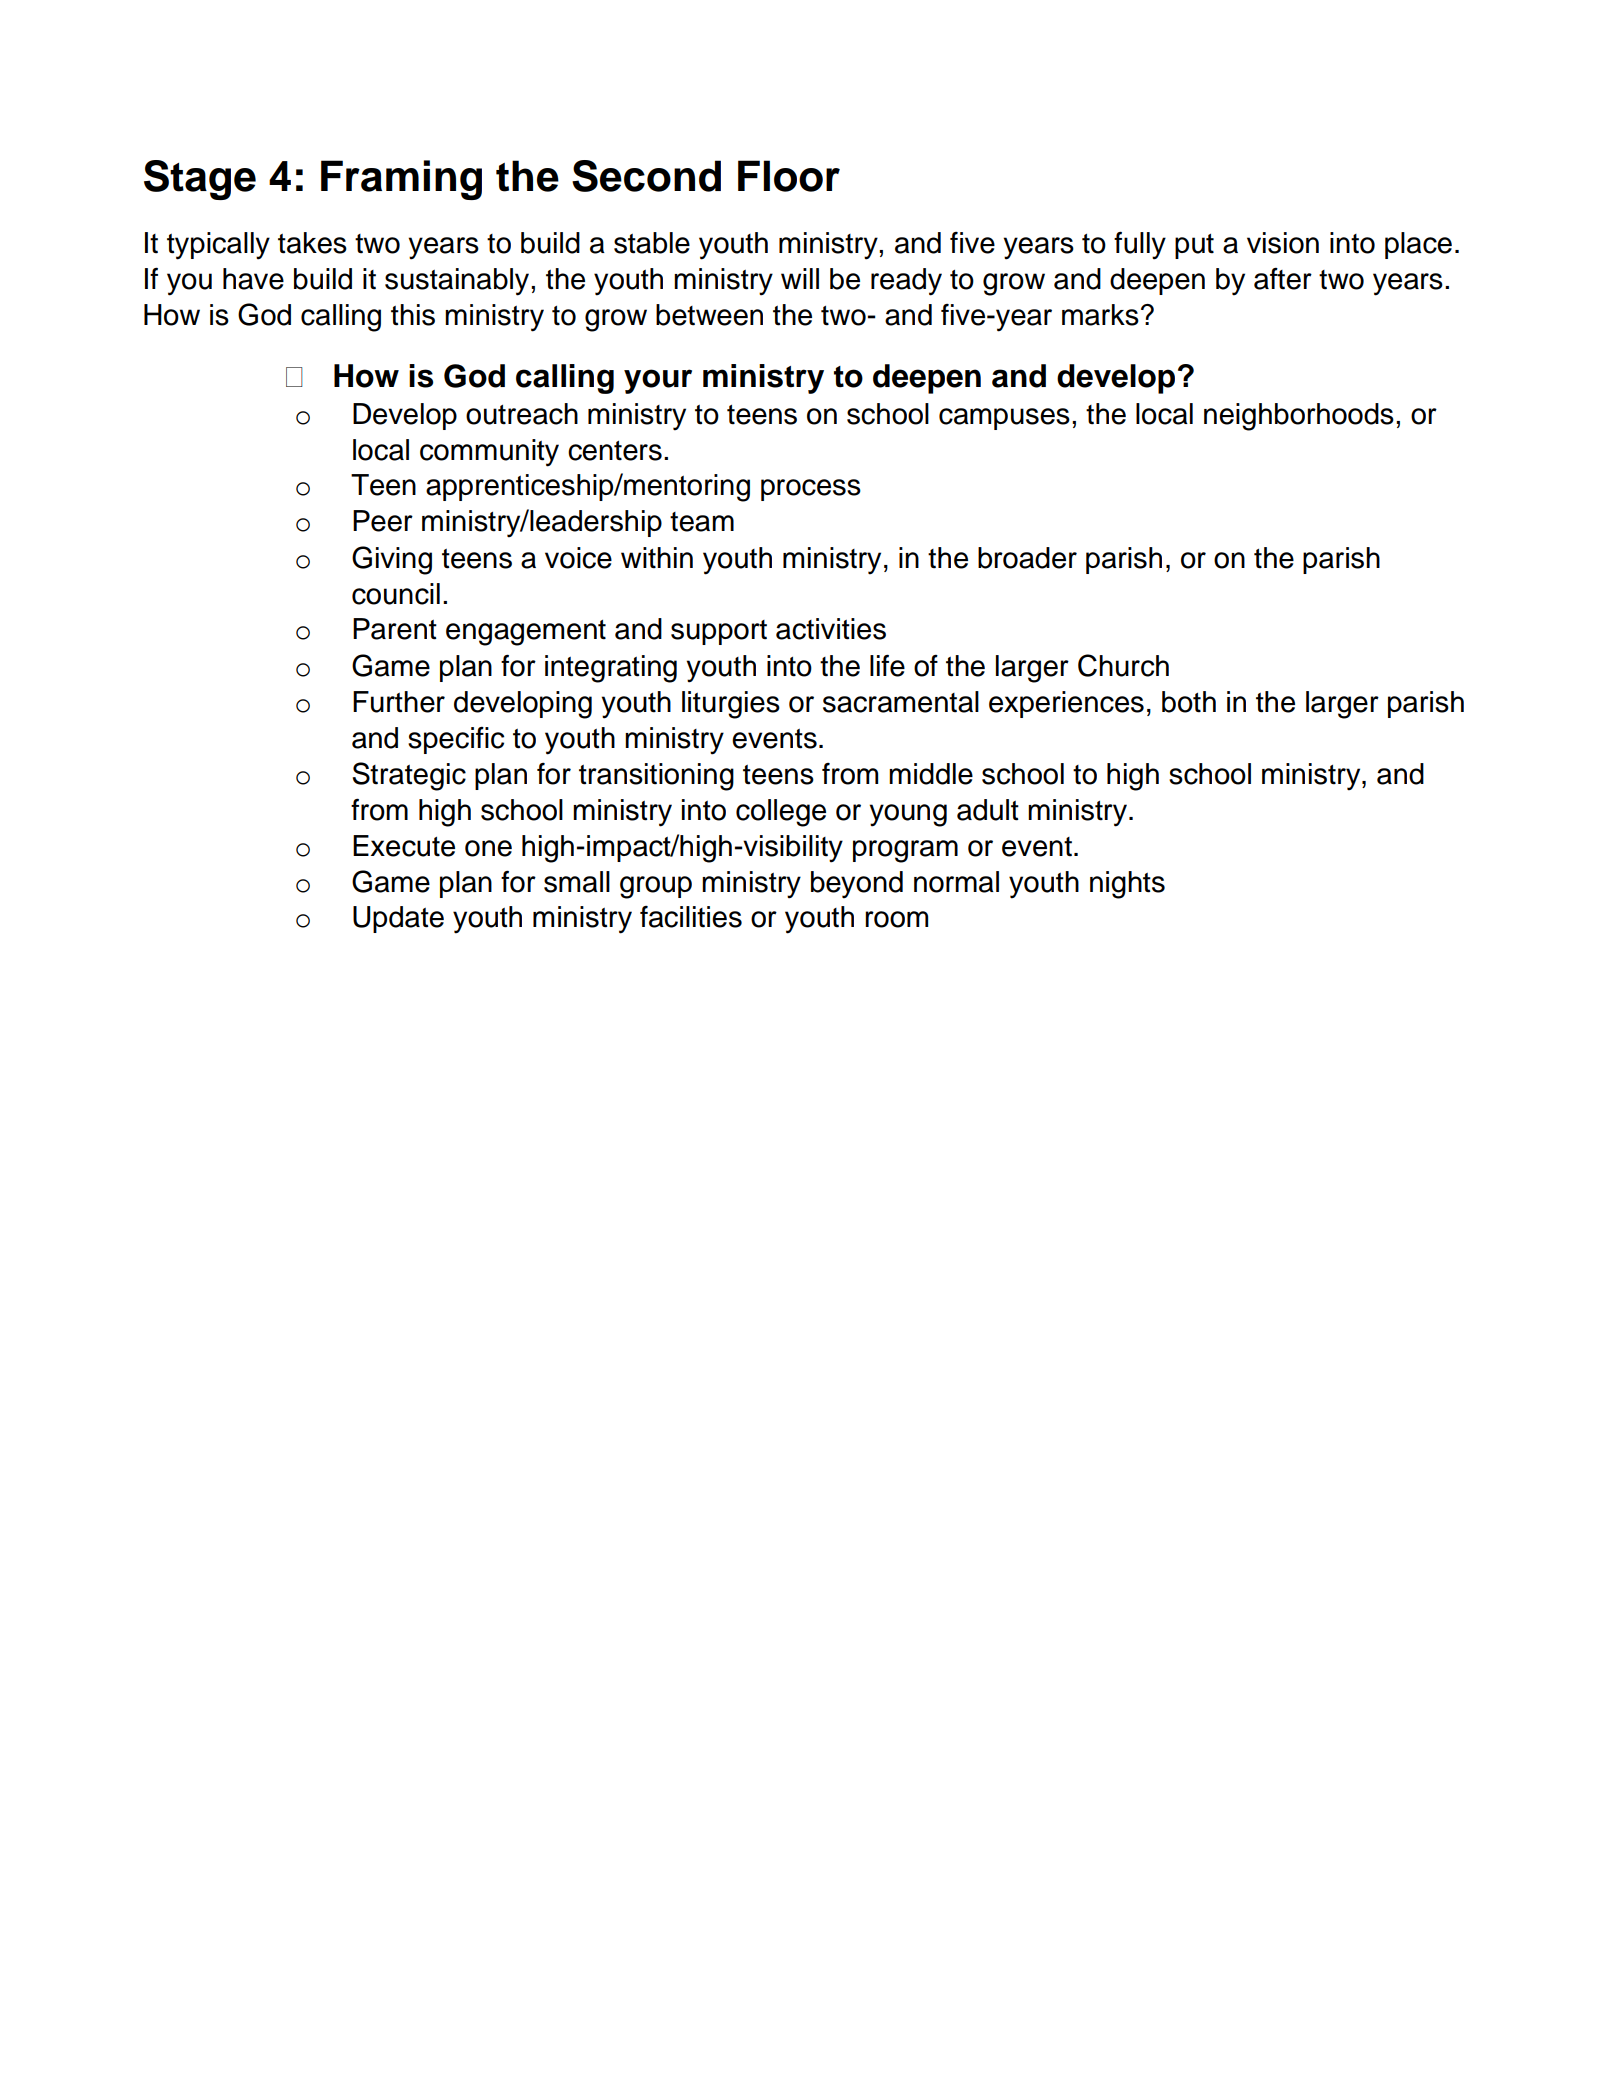  What do you see at coordinates (887, 665) in the screenshot?
I see `life` at bounding box center [887, 665].
